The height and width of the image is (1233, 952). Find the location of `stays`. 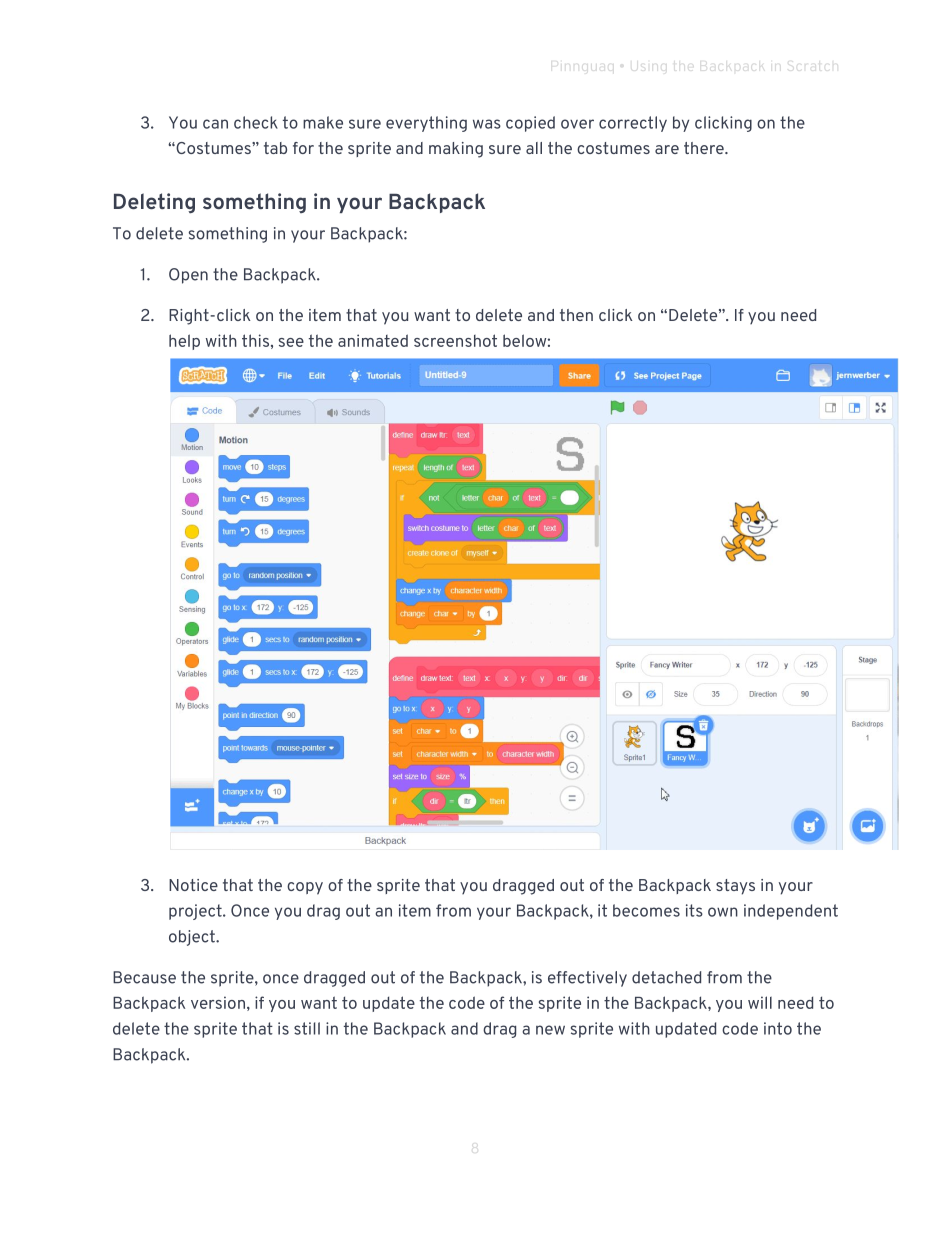

stays is located at coordinates (735, 887).
